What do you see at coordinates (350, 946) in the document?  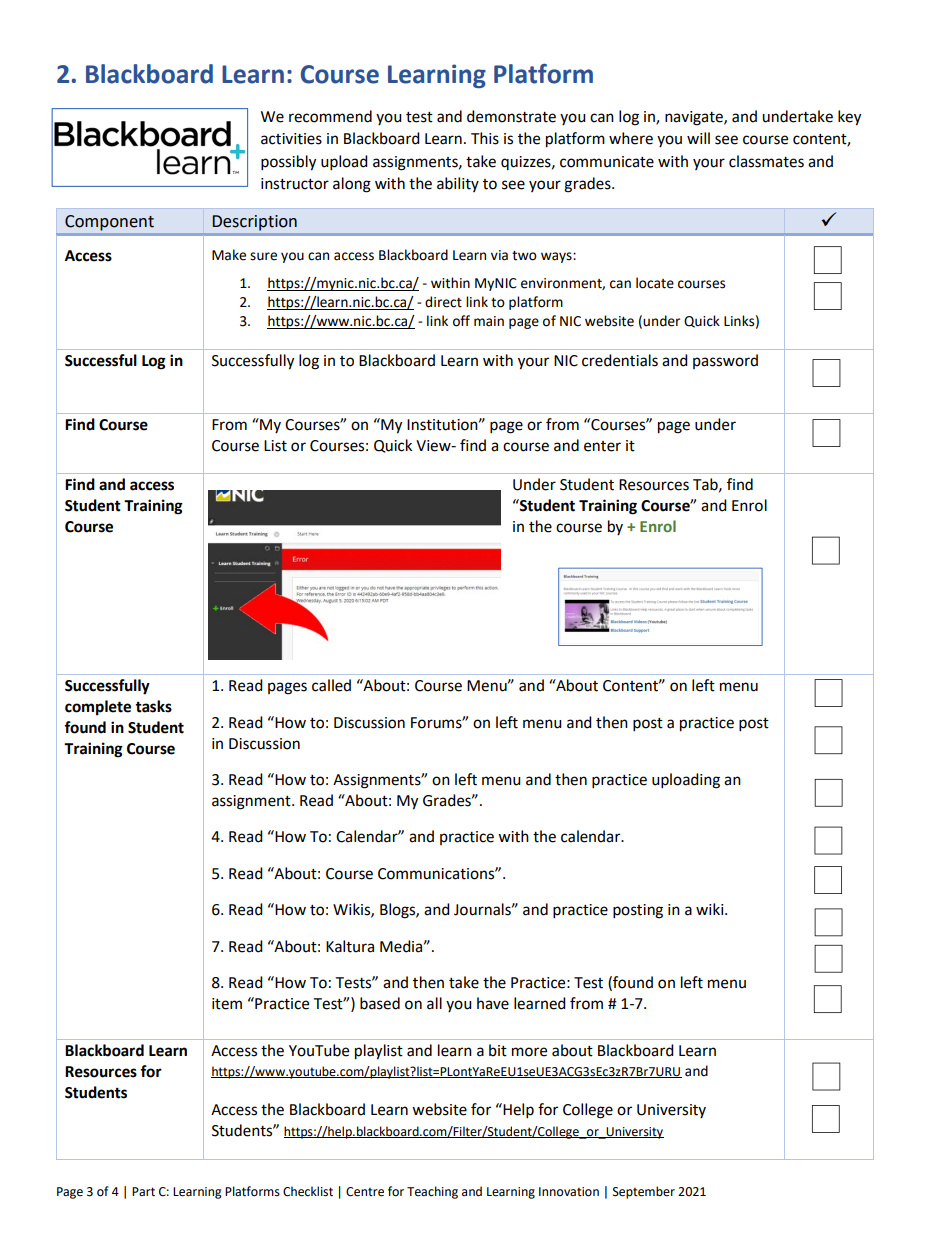 I see `Kaltura` at bounding box center [350, 946].
